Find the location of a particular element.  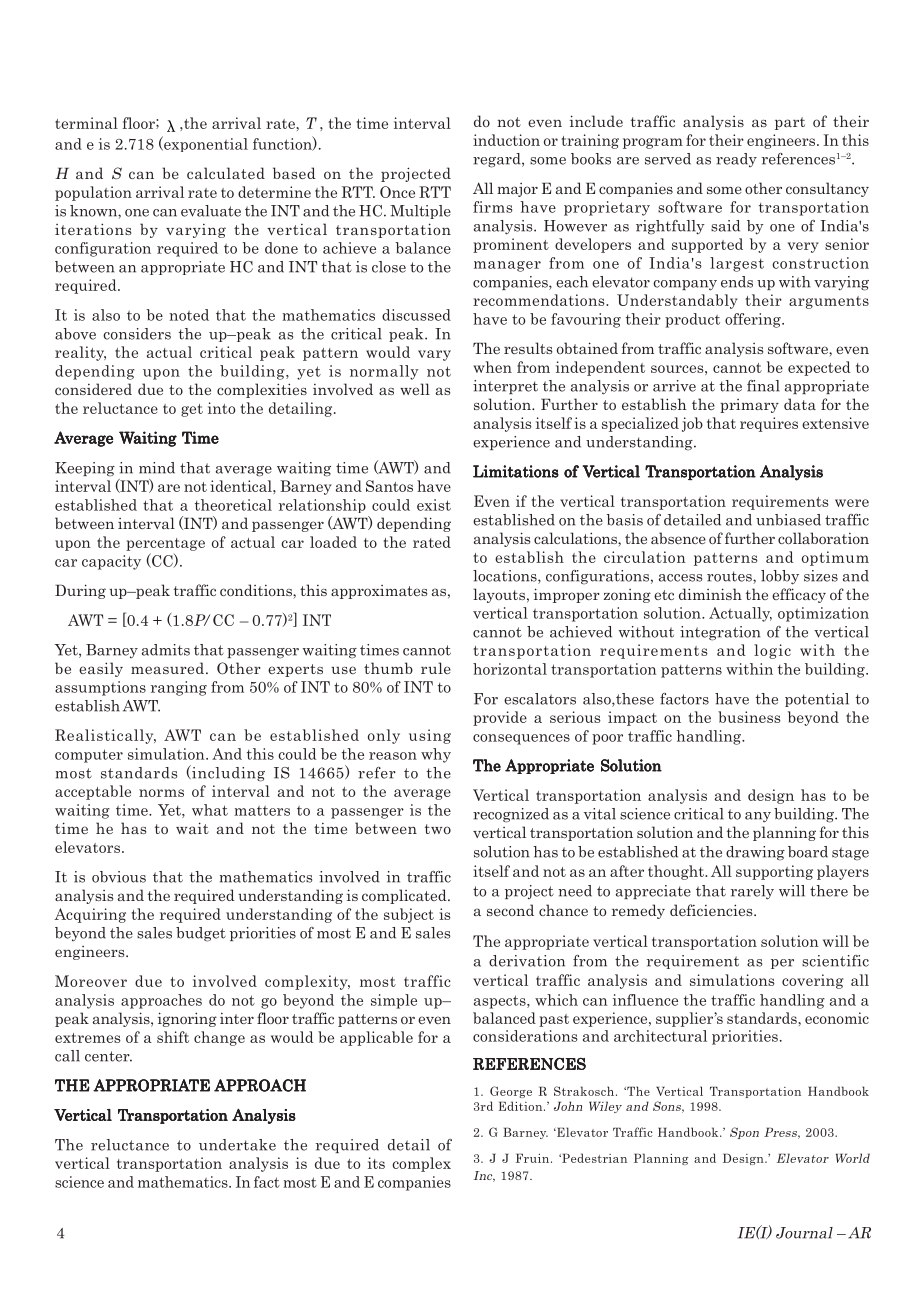

norms is located at coordinates (161, 793).
